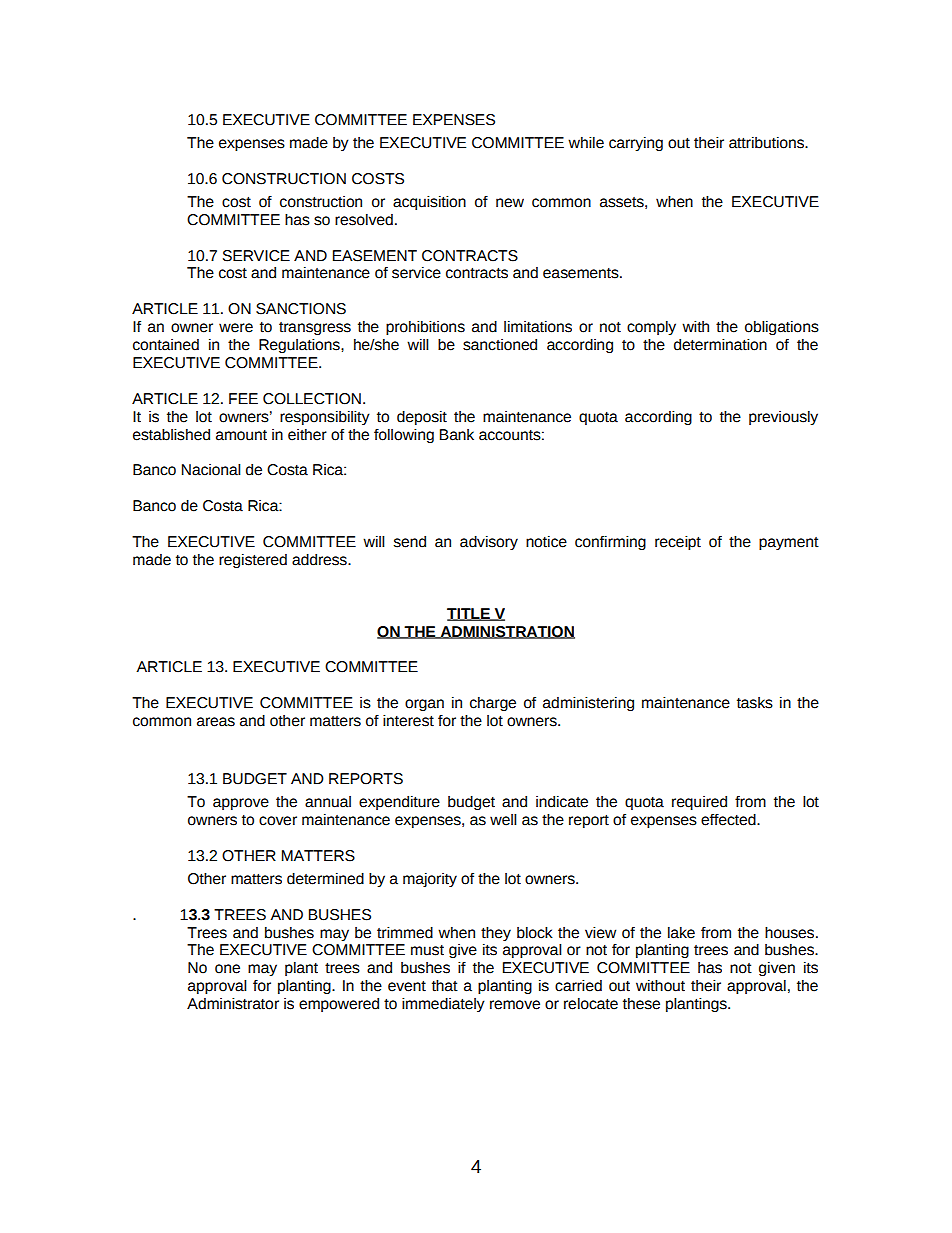 The width and height of the screenshot is (952, 1233). What do you see at coordinates (489, 542) in the screenshot?
I see `advisory` at bounding box center [489, 542].
